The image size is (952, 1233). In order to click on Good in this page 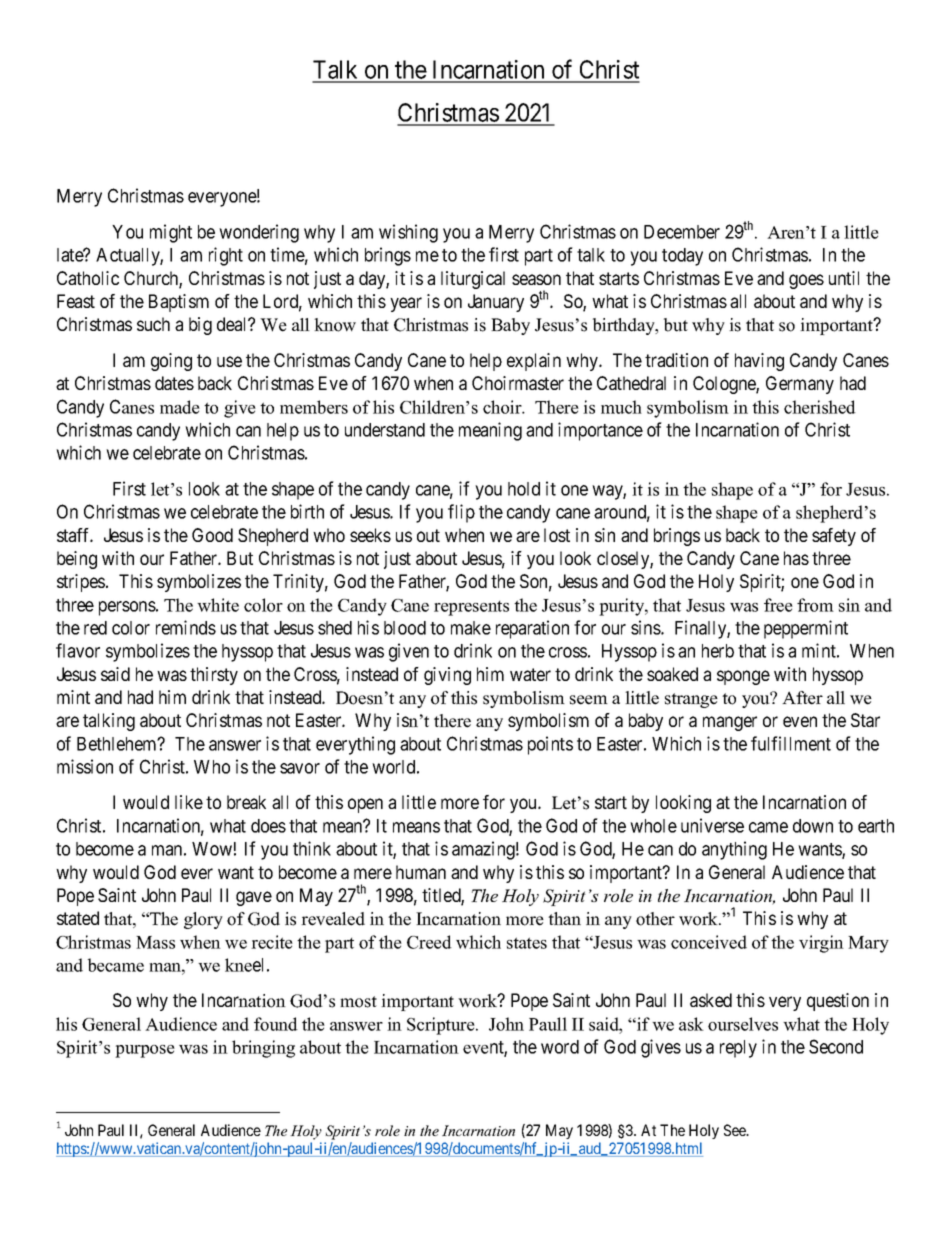, I will do `click(212, 535)`.
